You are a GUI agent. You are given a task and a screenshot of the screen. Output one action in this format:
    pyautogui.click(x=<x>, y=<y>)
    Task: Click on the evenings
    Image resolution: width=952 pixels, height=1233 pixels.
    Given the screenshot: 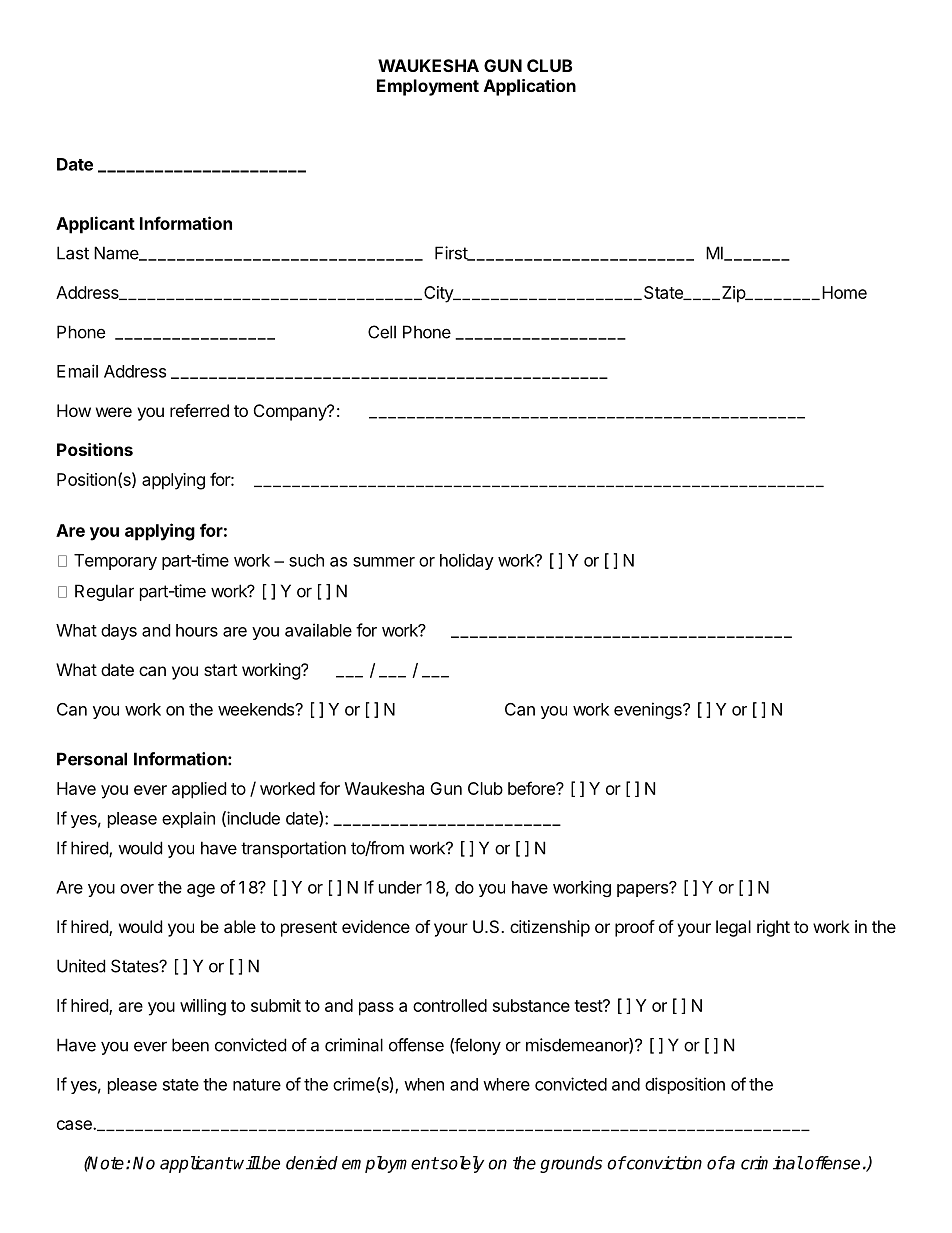 What is the action you would take?
    pyautogui.click(x=649, y=710)
